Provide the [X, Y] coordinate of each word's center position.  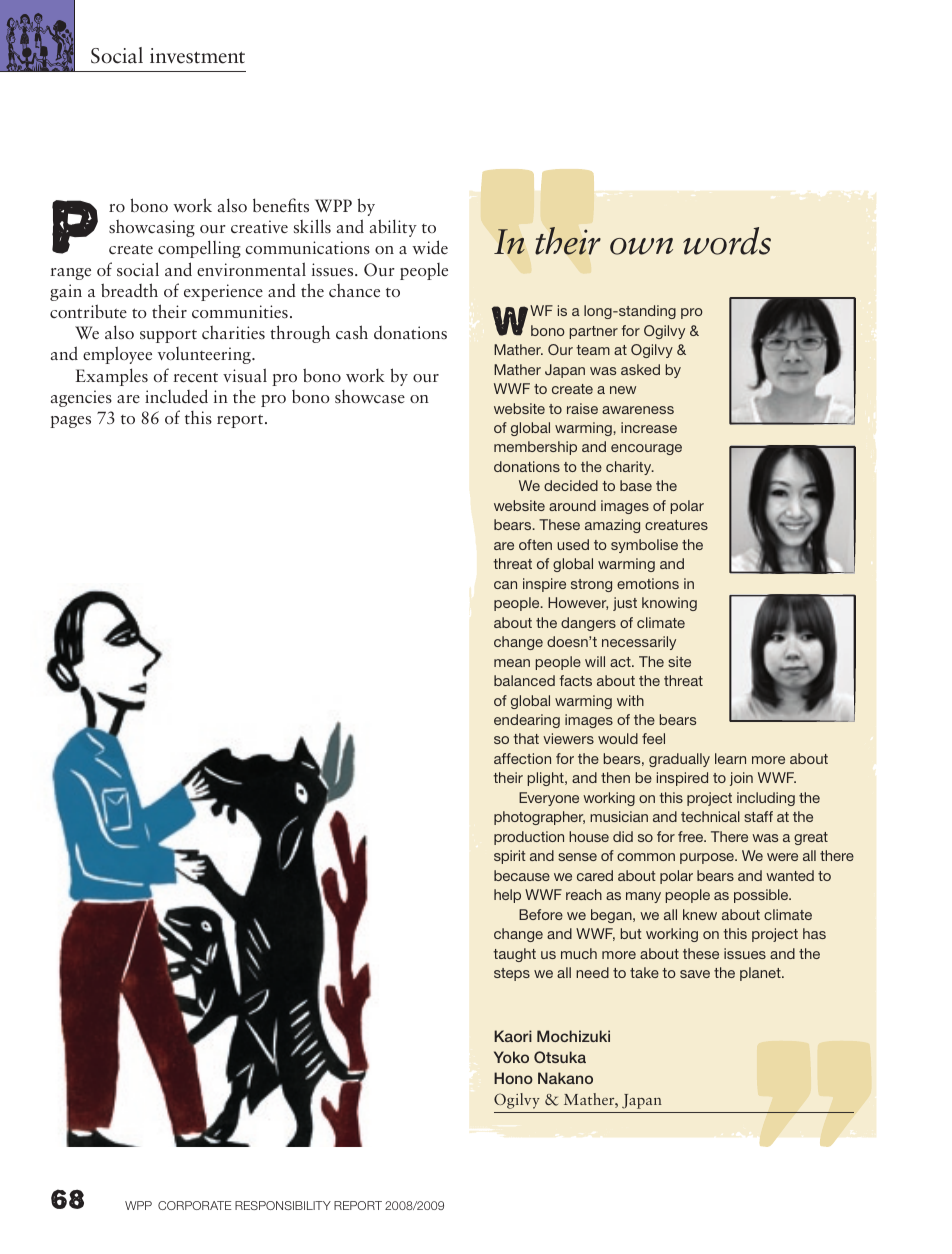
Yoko [511, 1057]
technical [710, 816]
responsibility [283, 1205]
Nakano [565, 1078]
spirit [510, 857]
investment [197, 56]
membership [535, 448]
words [727, 241]
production [529, 838]
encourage [646, 449]
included [176, 396]
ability [393, 228]
